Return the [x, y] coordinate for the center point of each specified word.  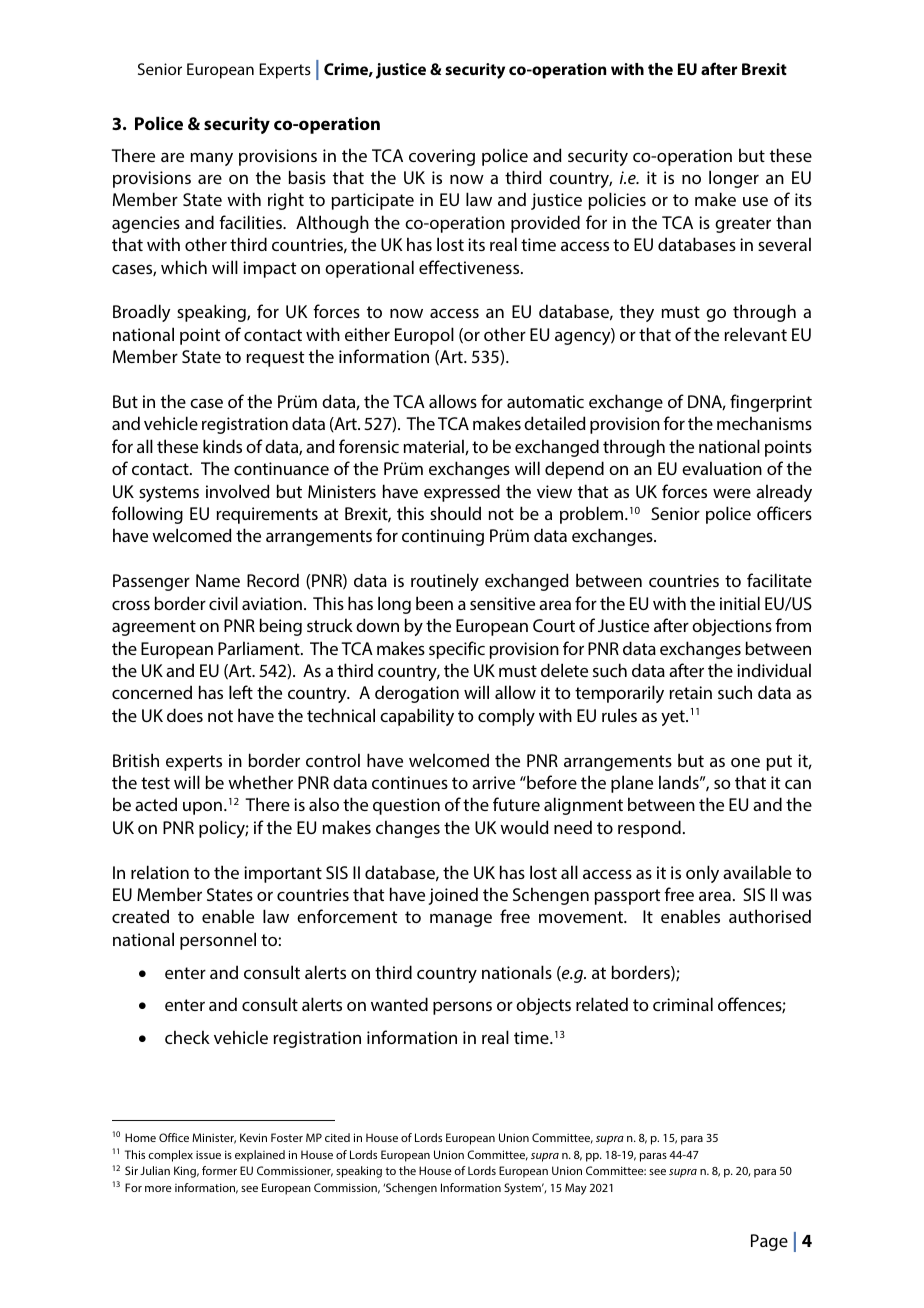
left [241, 692]
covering [442, 157]
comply [506, 717]
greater [743, 225]
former [219, 1170]
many [211, 159]
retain [690, 692]
